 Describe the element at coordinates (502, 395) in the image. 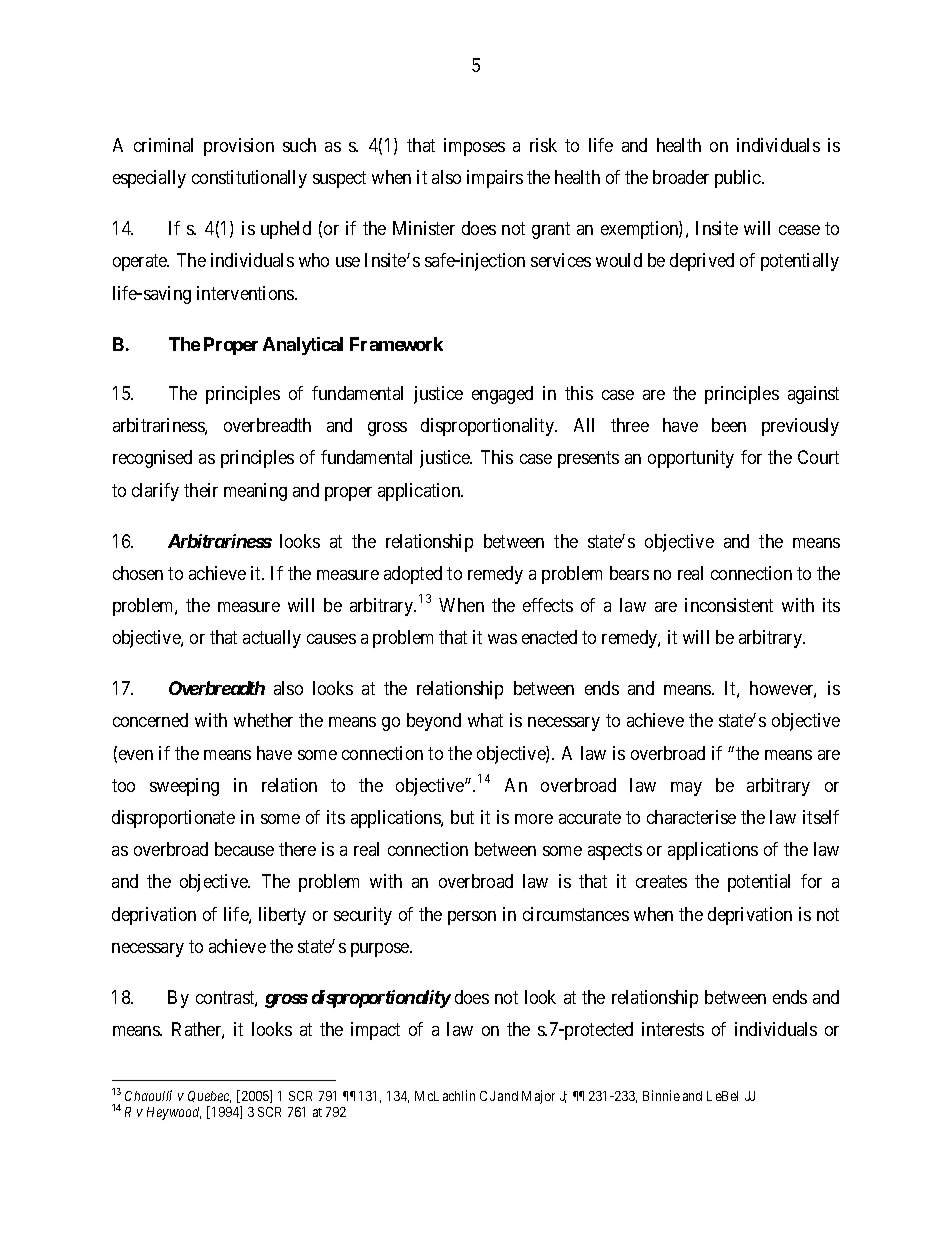

I see `engaged` at that location.
